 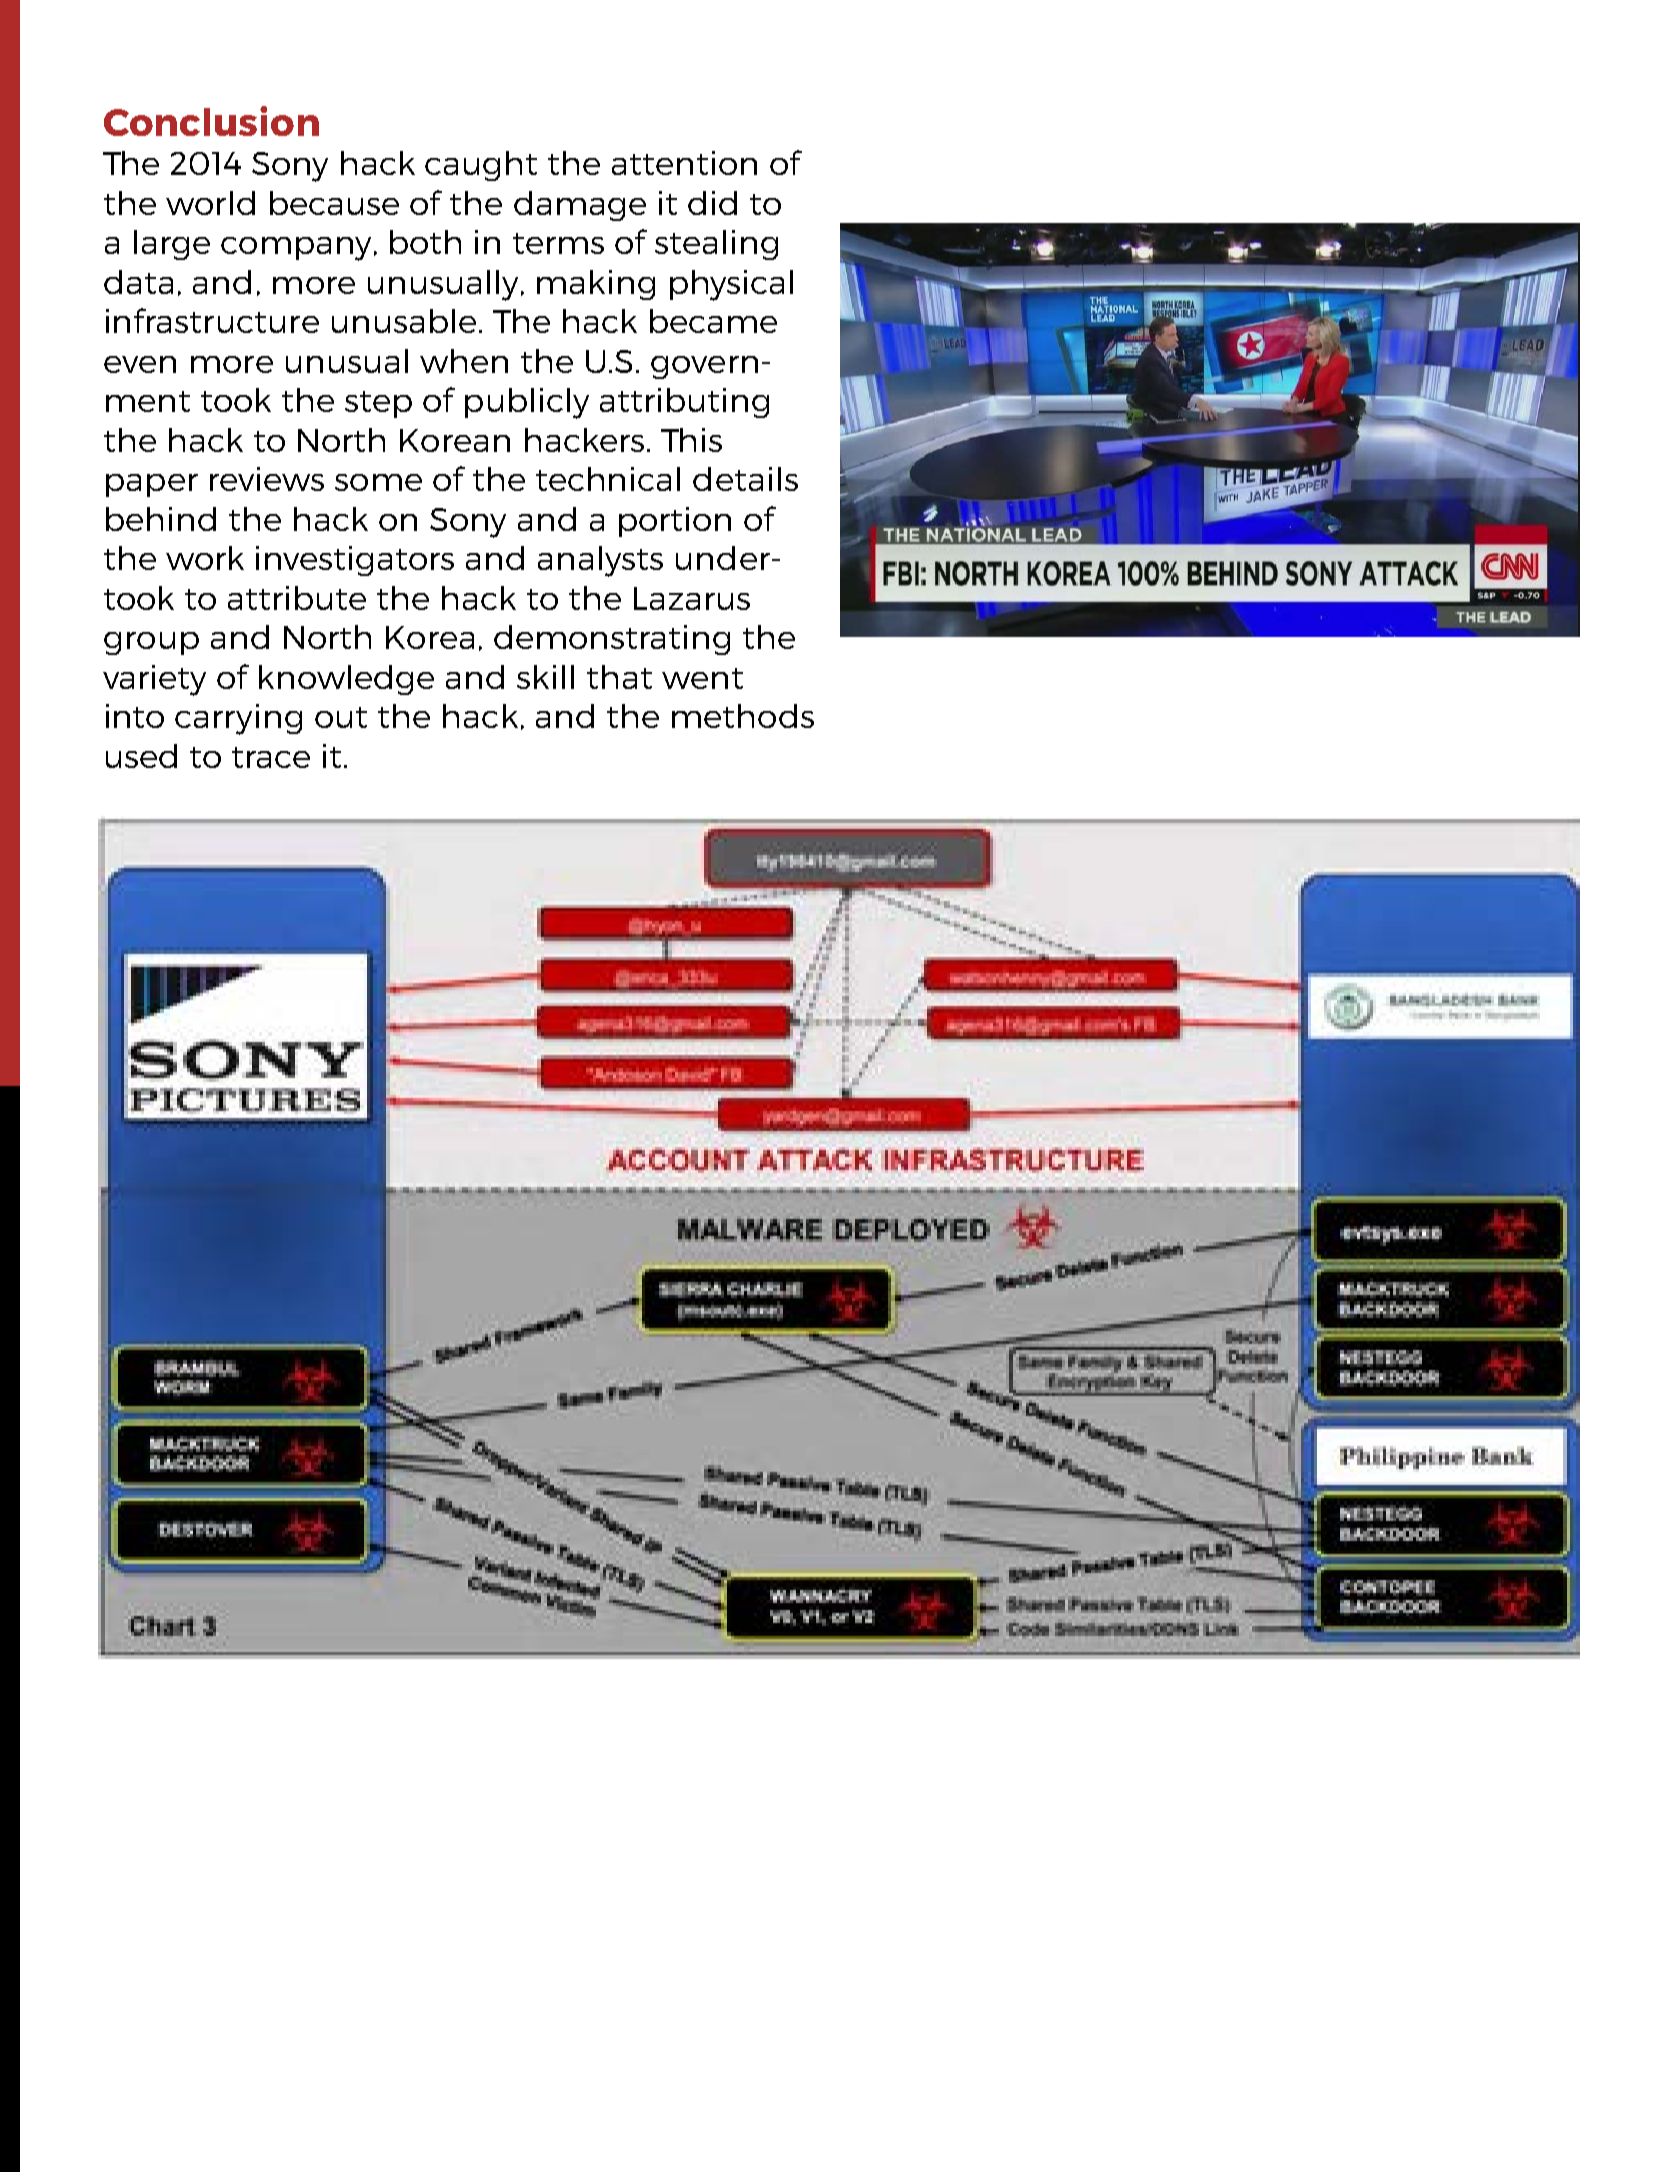 I want to click on Conclusion, so click(x=211, y=121).
